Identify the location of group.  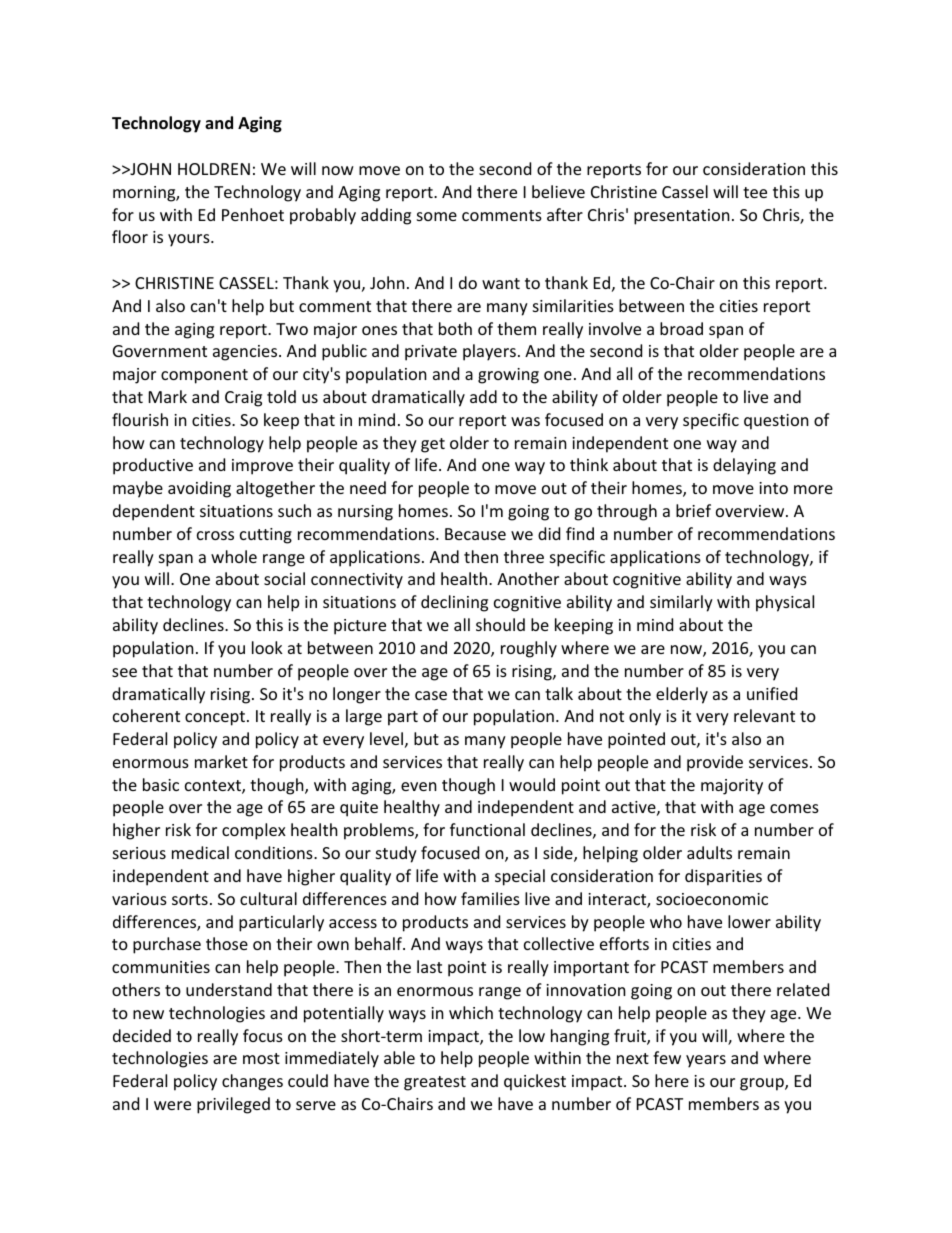
(763, 1084).
